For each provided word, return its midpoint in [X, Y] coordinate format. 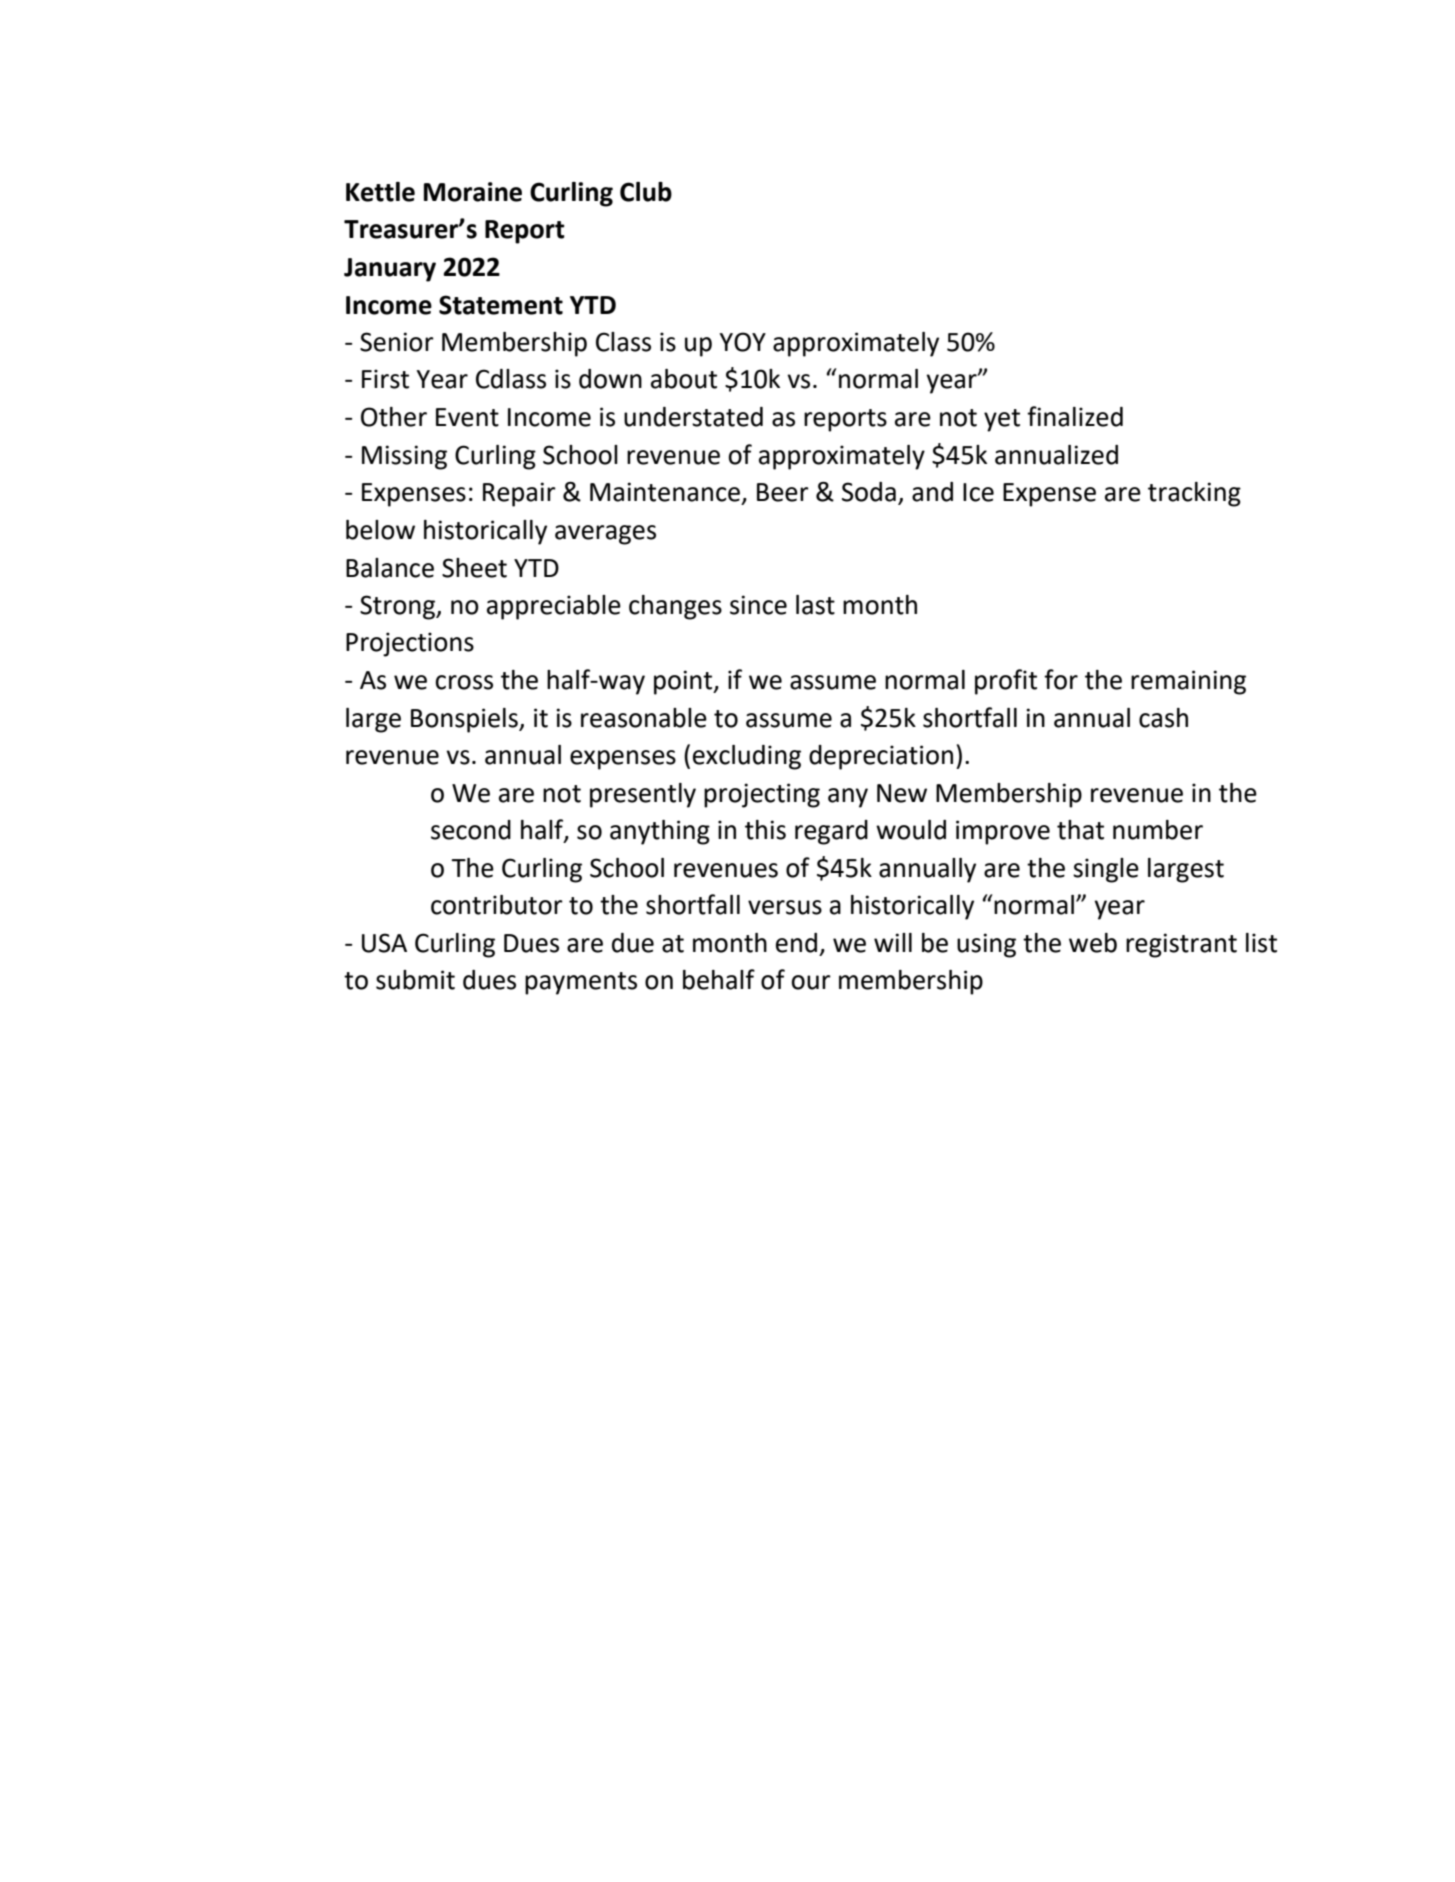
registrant [1181, 945]
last [815, 605]
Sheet [474, 568]
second [471, 830]
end [796, 943]
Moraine [473, 192]
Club [646, 192]
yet [1002, 420]
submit [415, 980]
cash [1163, 718]
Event [467, 417]
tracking [1194, 494]
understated [693, 417]
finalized [1075, 416]
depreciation [881, 757]
